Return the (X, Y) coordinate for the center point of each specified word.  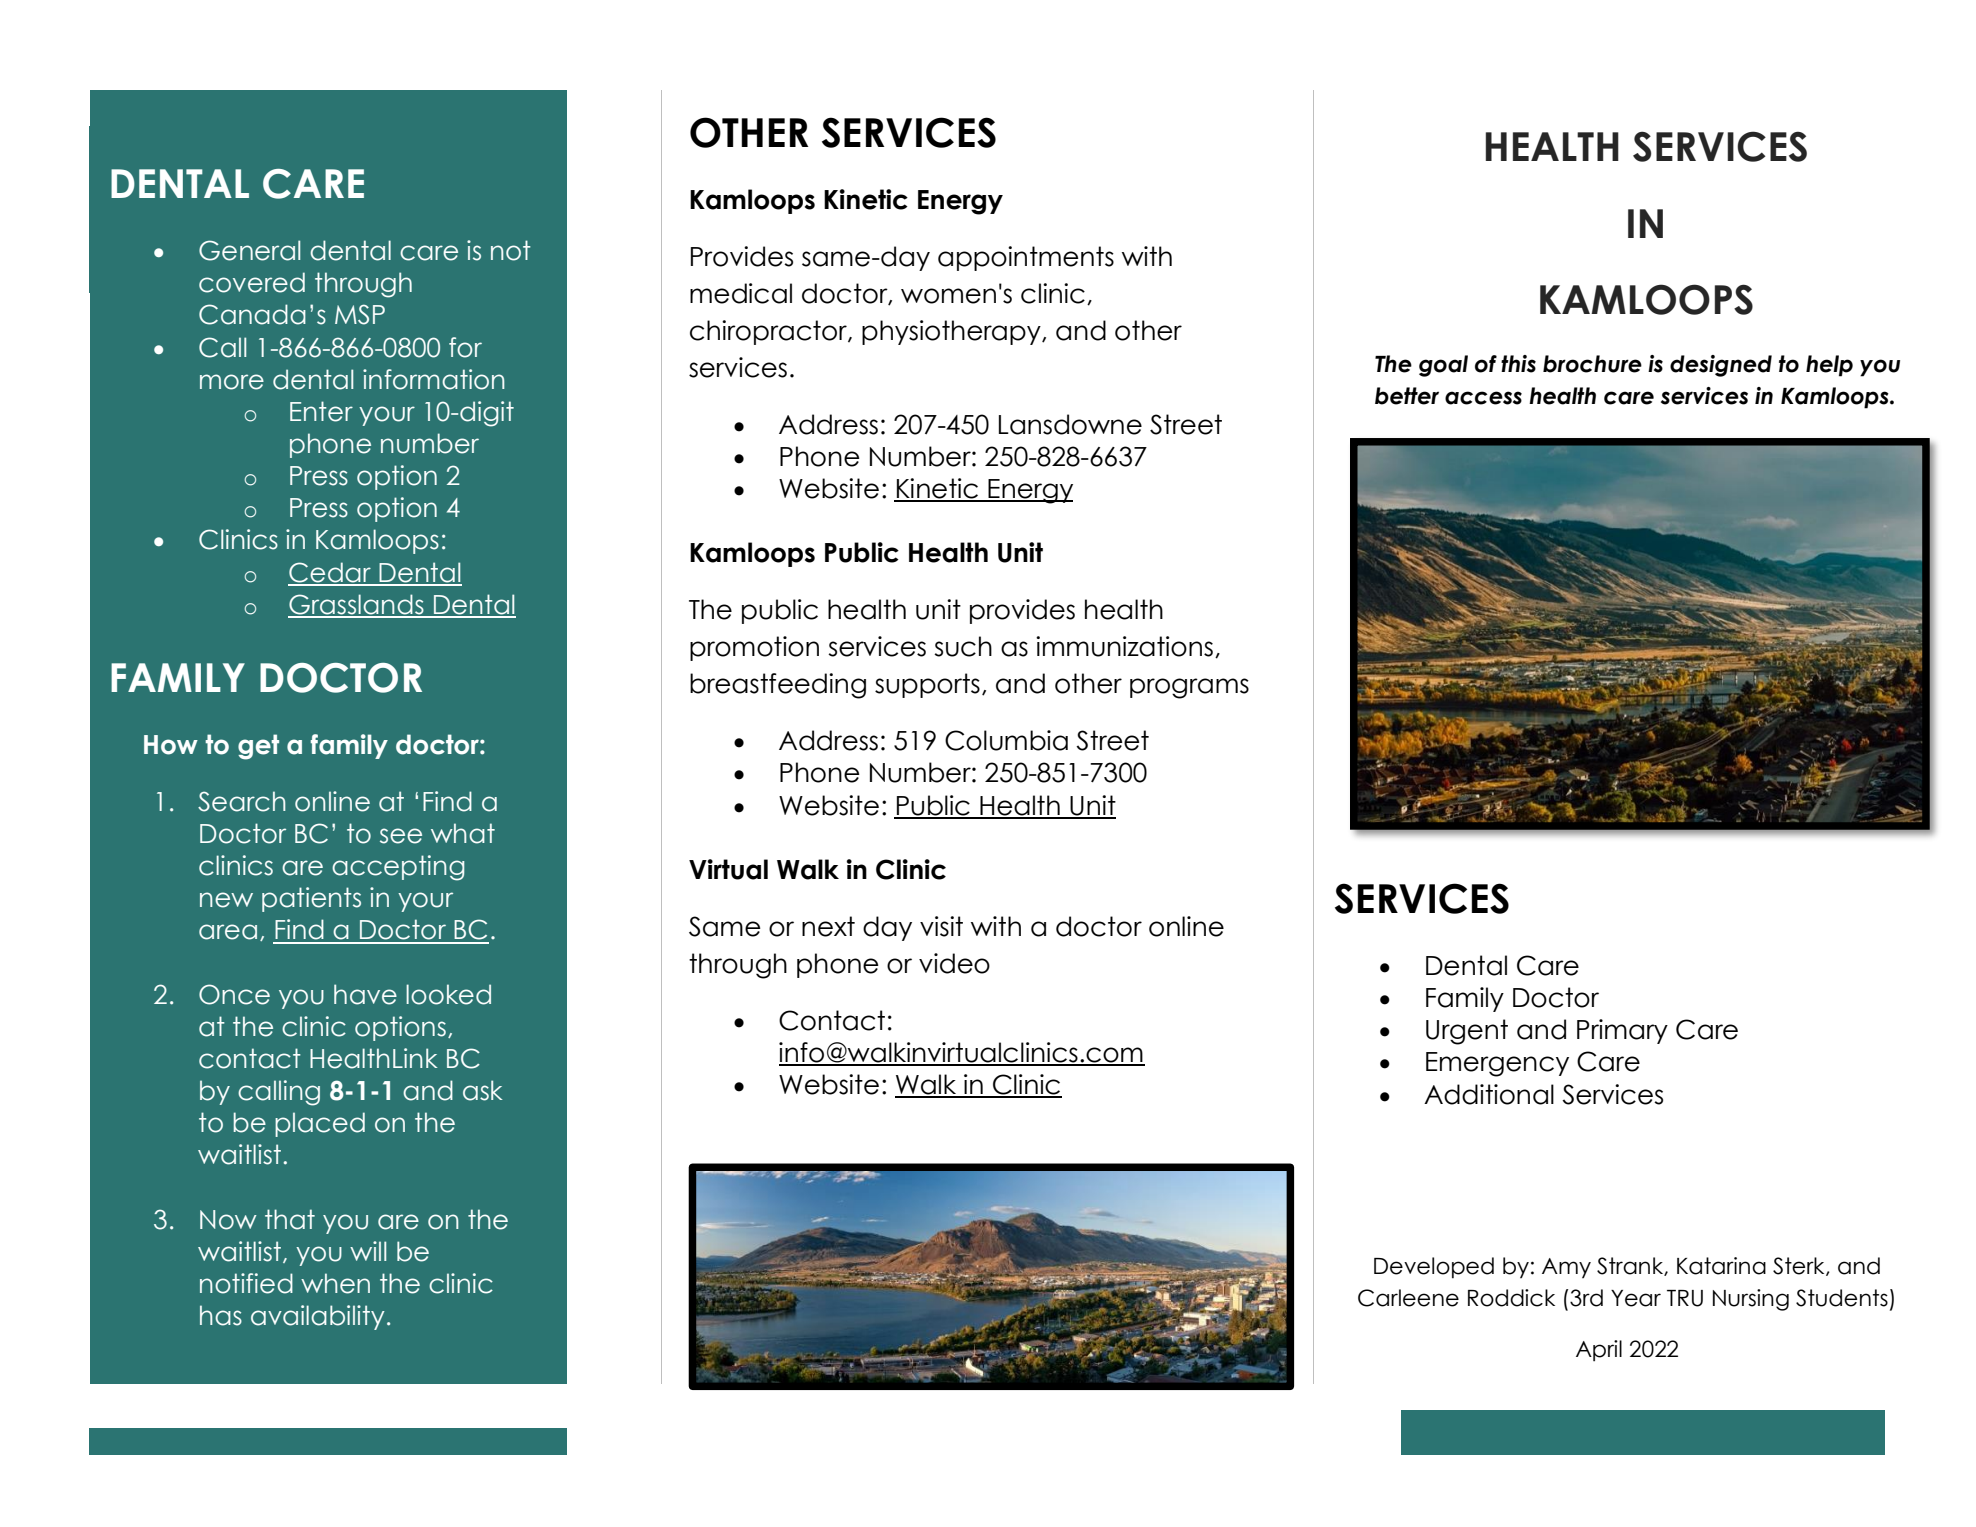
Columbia (1006, 740)
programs (1189, 688)
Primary (1622, 1031)
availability (318, 1317)
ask (483, 1090)
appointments (1026, 258)
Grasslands (357, 605)
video (954, 963)
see (401, 836)
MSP (360, 314)
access (1483, 398)
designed (1721, 366)
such (963, 646)
